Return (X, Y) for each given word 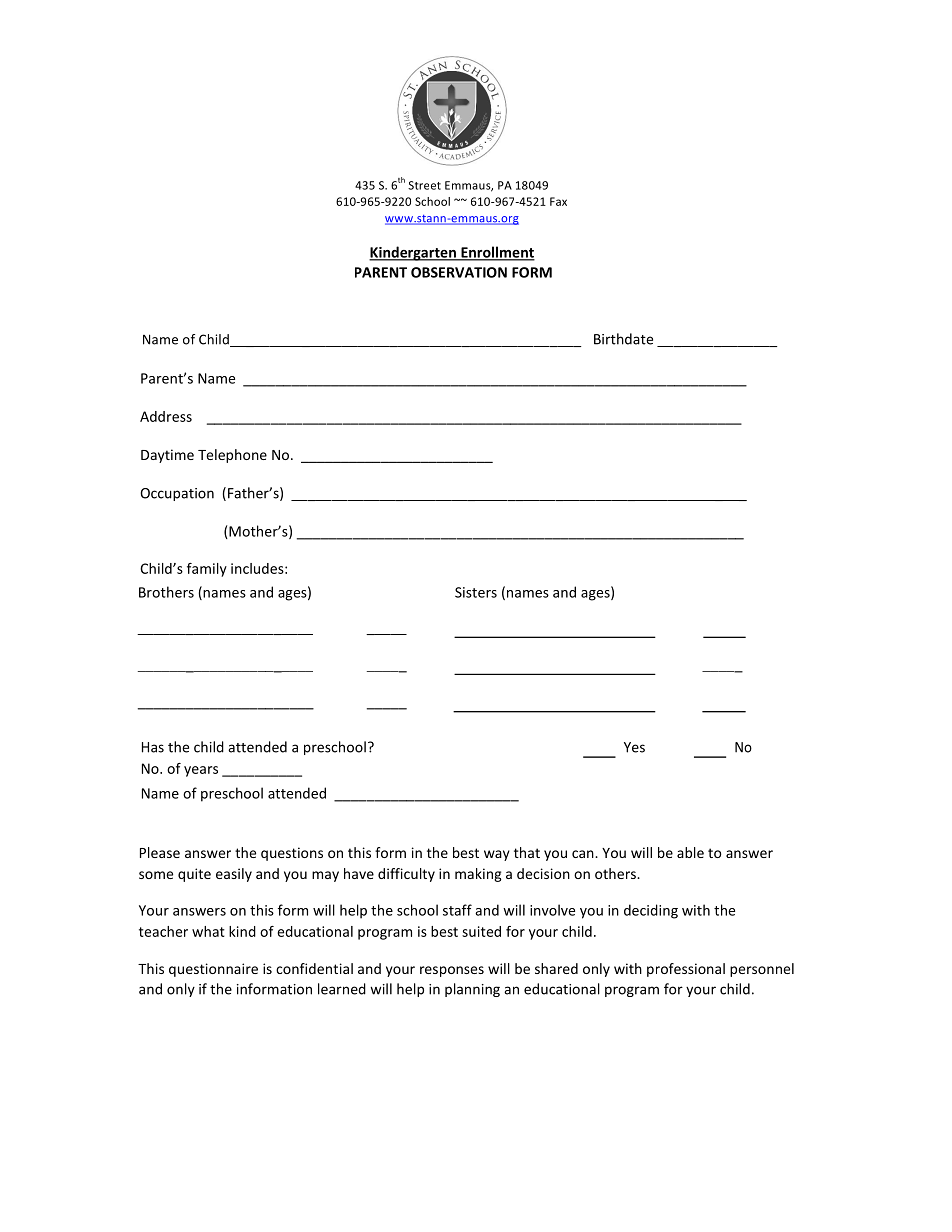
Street (424, 185)
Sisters (476, 592)
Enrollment (497, 253)
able (690, 852)
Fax (558, 201)
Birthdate (623, 339)
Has (153, 747)
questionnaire (213, 970)
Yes (634, 747)
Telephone (232, 456)
